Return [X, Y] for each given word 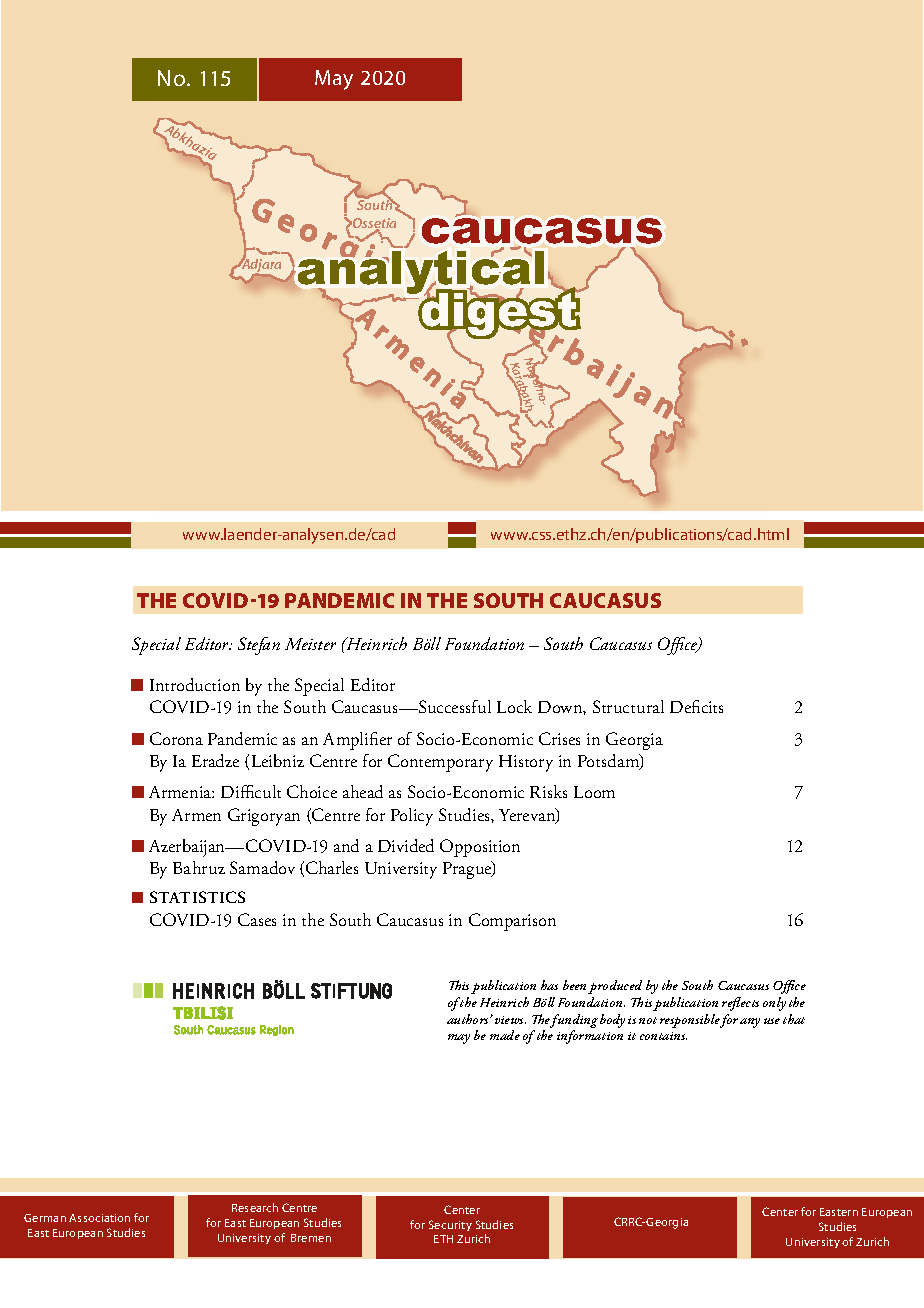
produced [615, 987]
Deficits [696, 706]
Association [99, 1218]
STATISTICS [197, 897]
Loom [594, 792]
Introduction [195, 684]
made [505, 1035]
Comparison [512, 922]
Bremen [311, 1238]
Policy [412, 817]
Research [255, 1207]
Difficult [251, 791]
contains [663, 1036]
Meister [310, 644]
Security [450, 1225]
